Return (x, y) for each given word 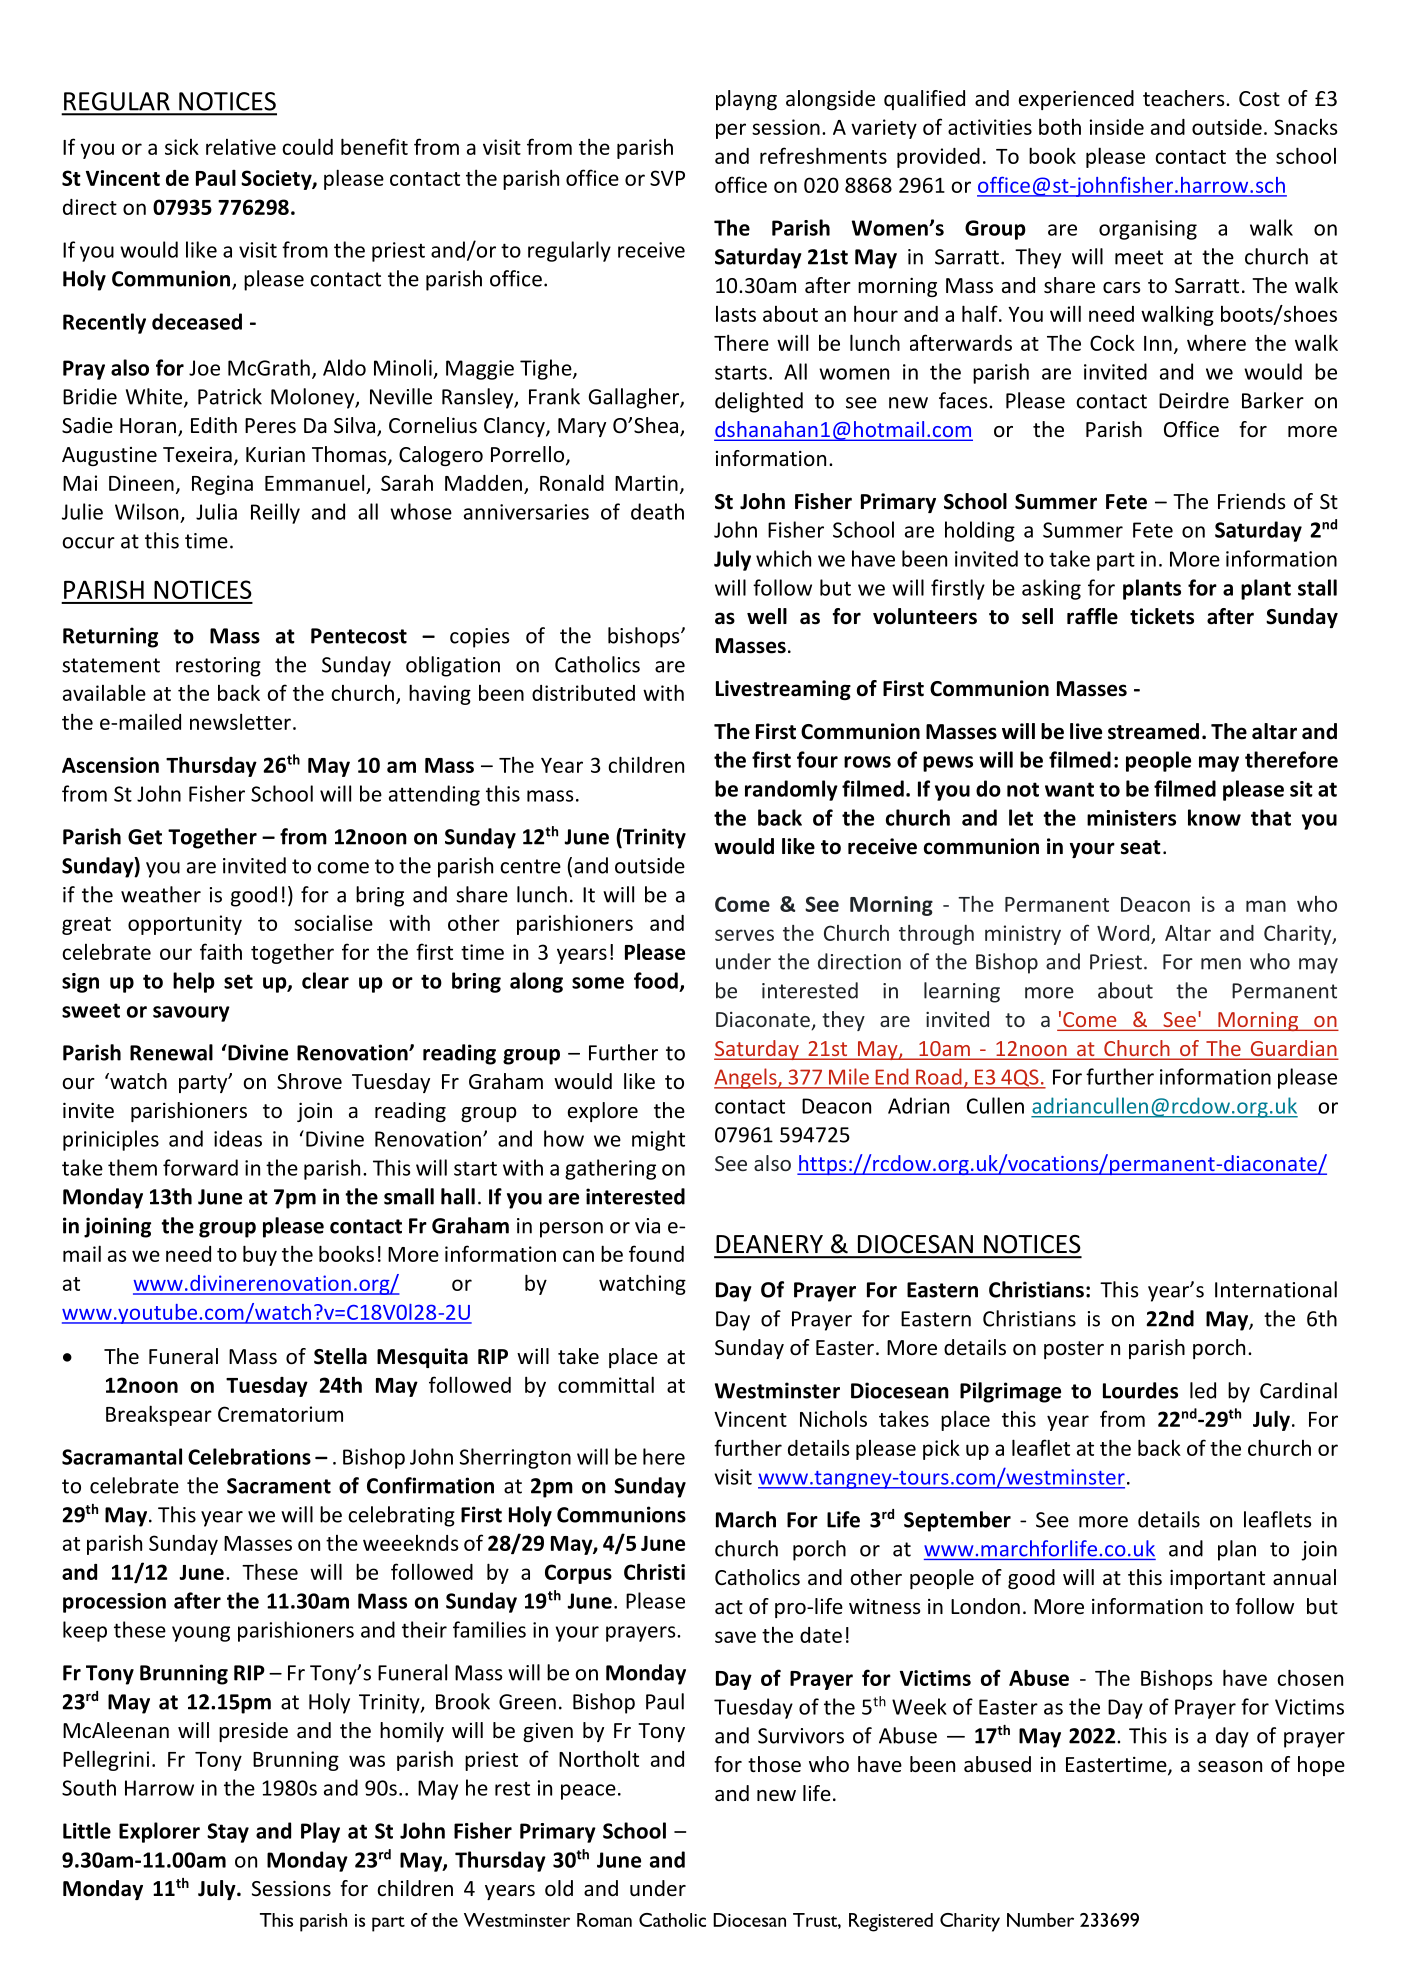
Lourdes (1140, 1390)
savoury (191, 1014)
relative (241, 147)
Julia (216, 511)
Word (1123, 933)
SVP (667, 178)
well (767, 616)
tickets (1162, 616)
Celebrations (249, 1456)
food (656, 980)
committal (606, 1384)
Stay (228, 1833)
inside (1117, 127)
